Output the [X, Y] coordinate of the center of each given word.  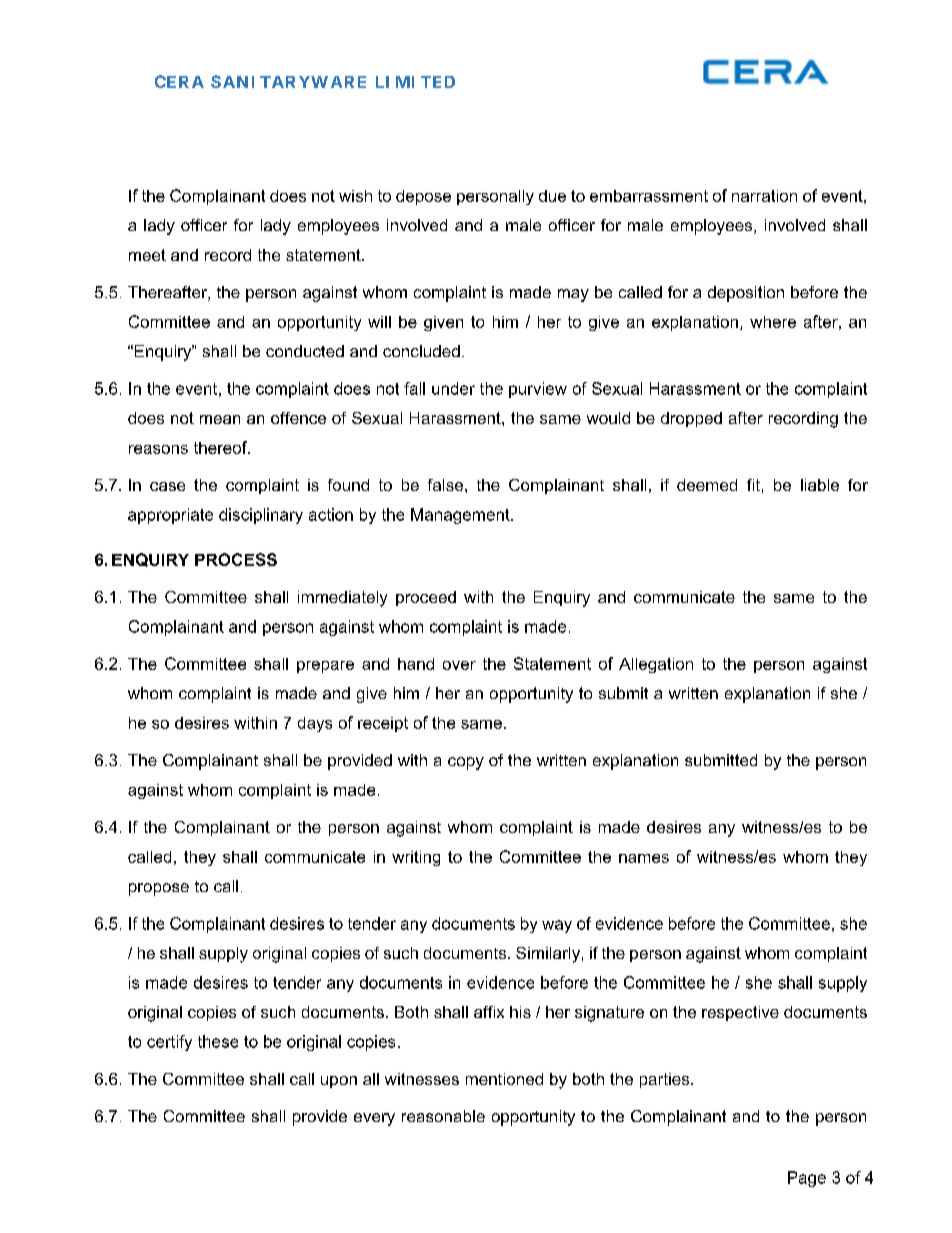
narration [764, 196]
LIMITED [415, 82]
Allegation [656, 665]
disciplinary [261, 516]
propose [159, 889]
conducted [305, 351]
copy [466, 763]
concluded [421, 351]
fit [753, 485]
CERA [179, 81]
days [315, 724]
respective [740, 1013]
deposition [746, 294]
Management [461, 516]
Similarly [548, 955]
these [218, 1041]
